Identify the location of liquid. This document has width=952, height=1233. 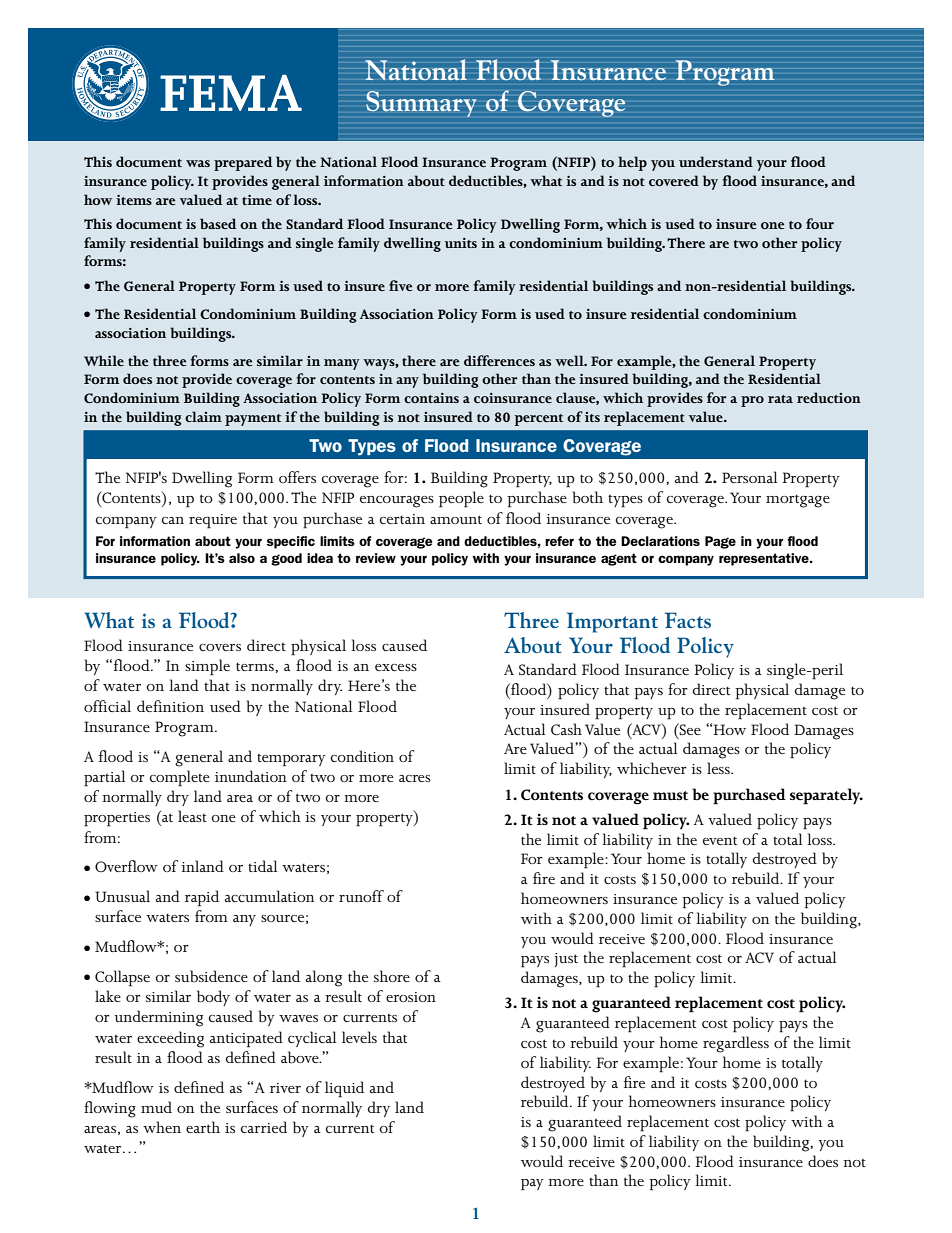
(344, 1089).
